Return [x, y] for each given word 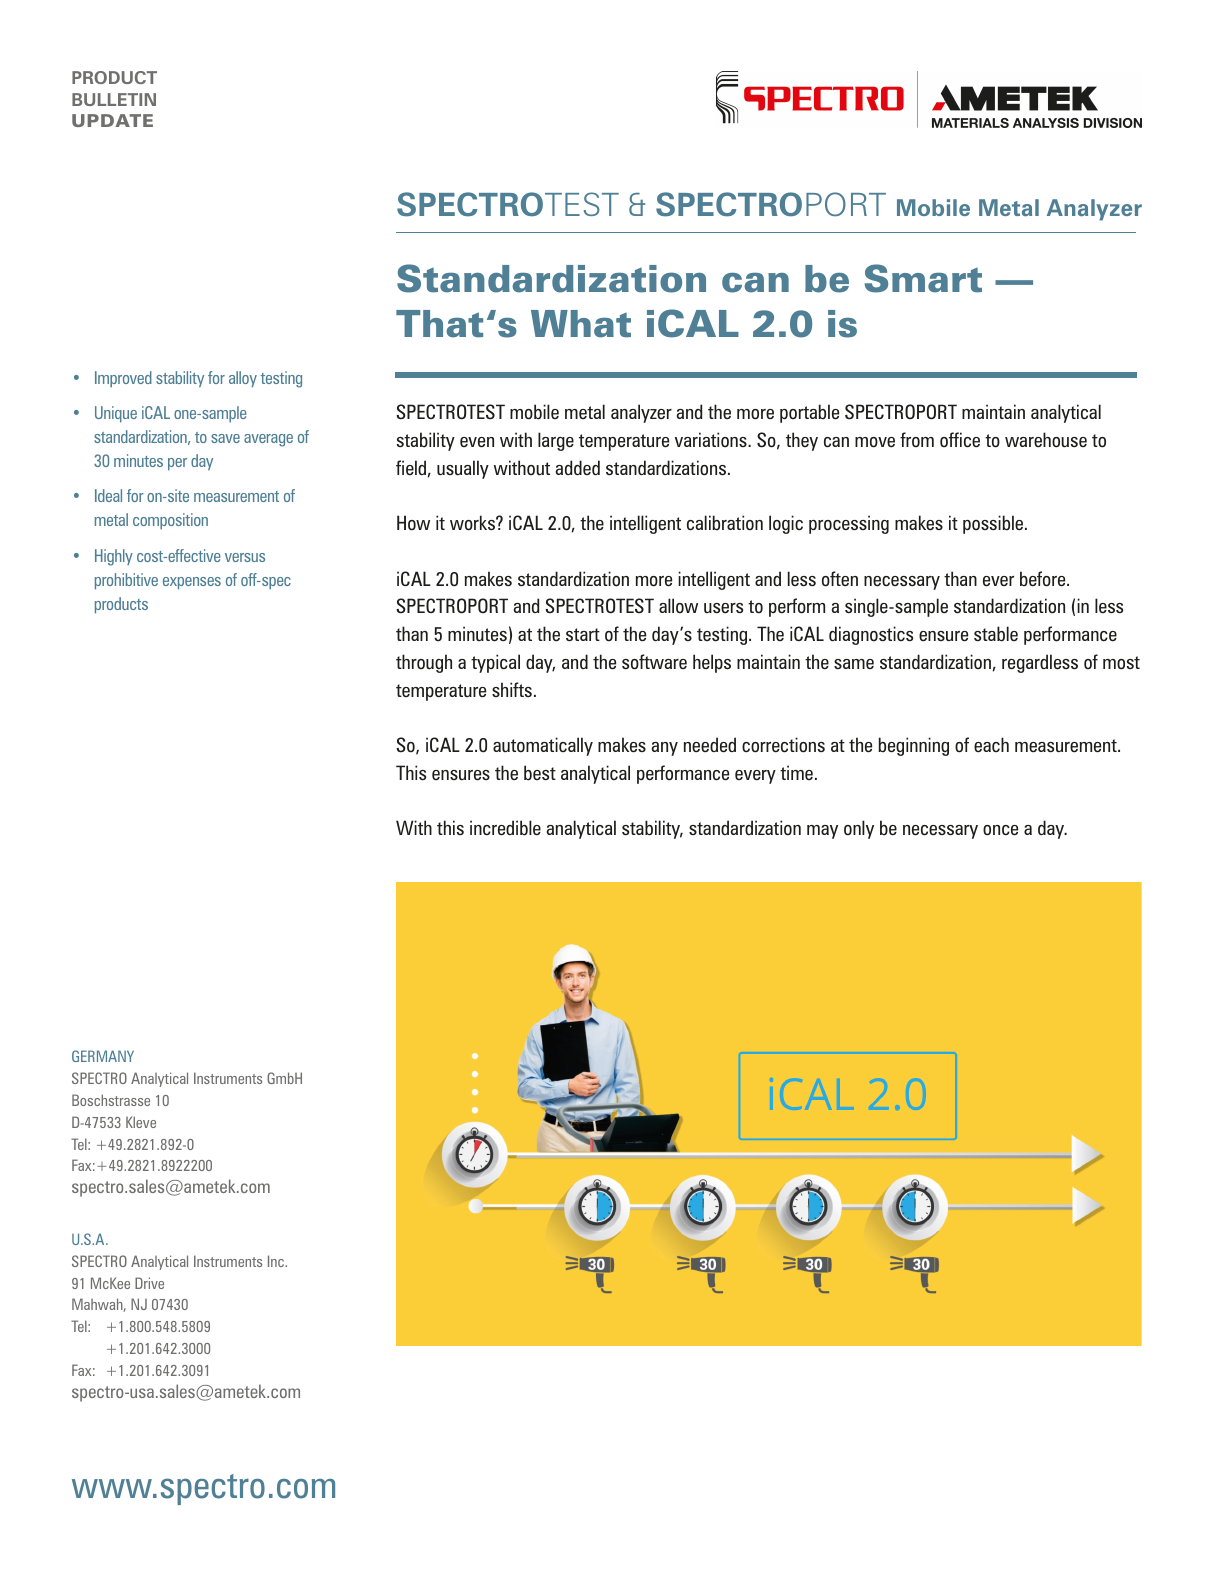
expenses [192, 583]
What [581, 324]
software [654, 662]
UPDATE [112, 120]
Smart [923, 278]
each [991, 744]
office [960, 440]
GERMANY [103, 1056]
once [1000, 830]
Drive [149, 1283]
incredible [505, 828]
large [556, 441]
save [225, 438]
